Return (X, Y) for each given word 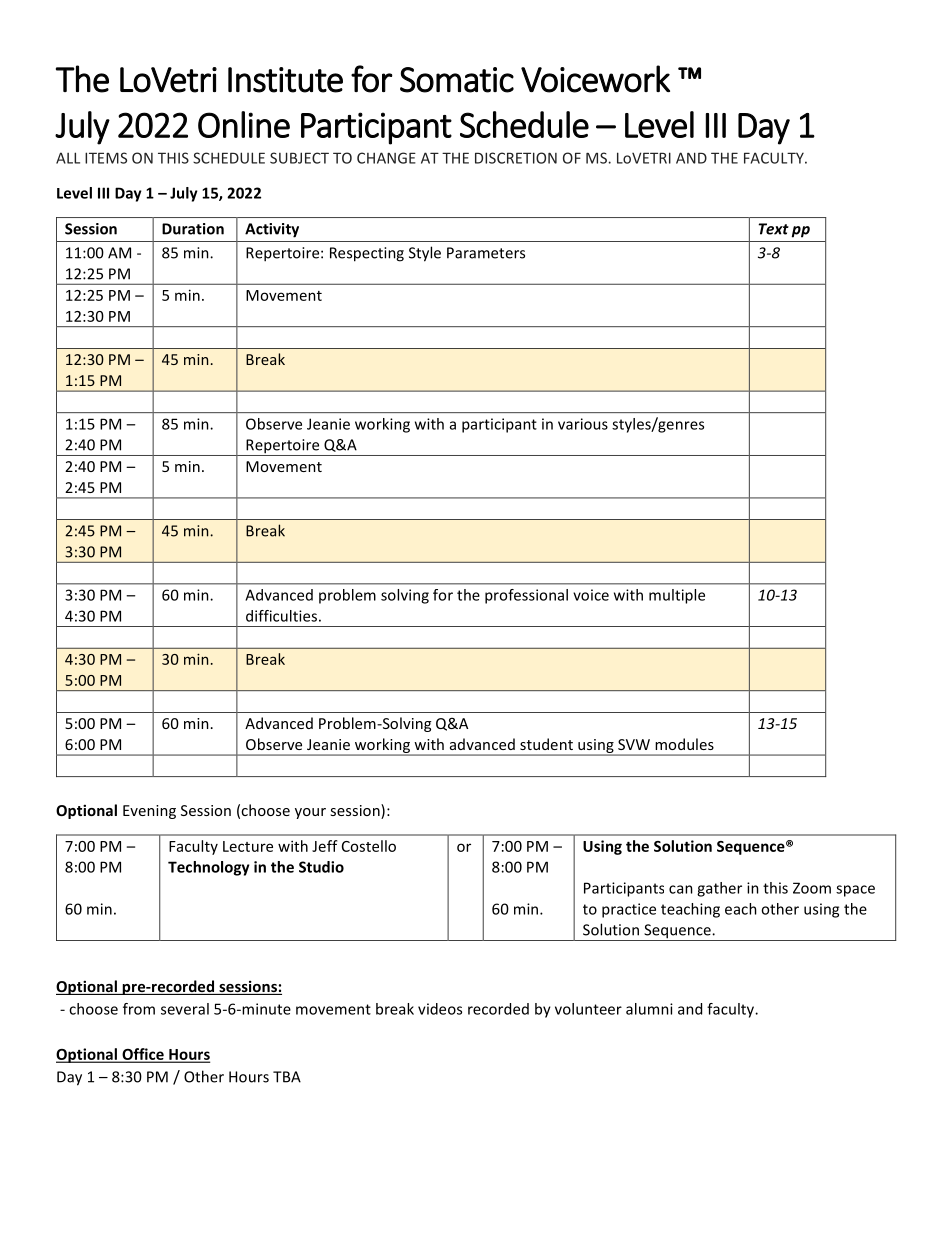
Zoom (812, 888)
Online (244, 124)
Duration (193, 229)
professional (526, 596)
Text (773, 229)
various (583, 424)
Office (143, 1055)
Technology (209, 868)
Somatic (457, 80)
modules (684, 744)
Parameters (486, 253)
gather (719, 889)
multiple (677, 596)
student (546, 744)
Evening (149, 812)
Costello (369, 846)
